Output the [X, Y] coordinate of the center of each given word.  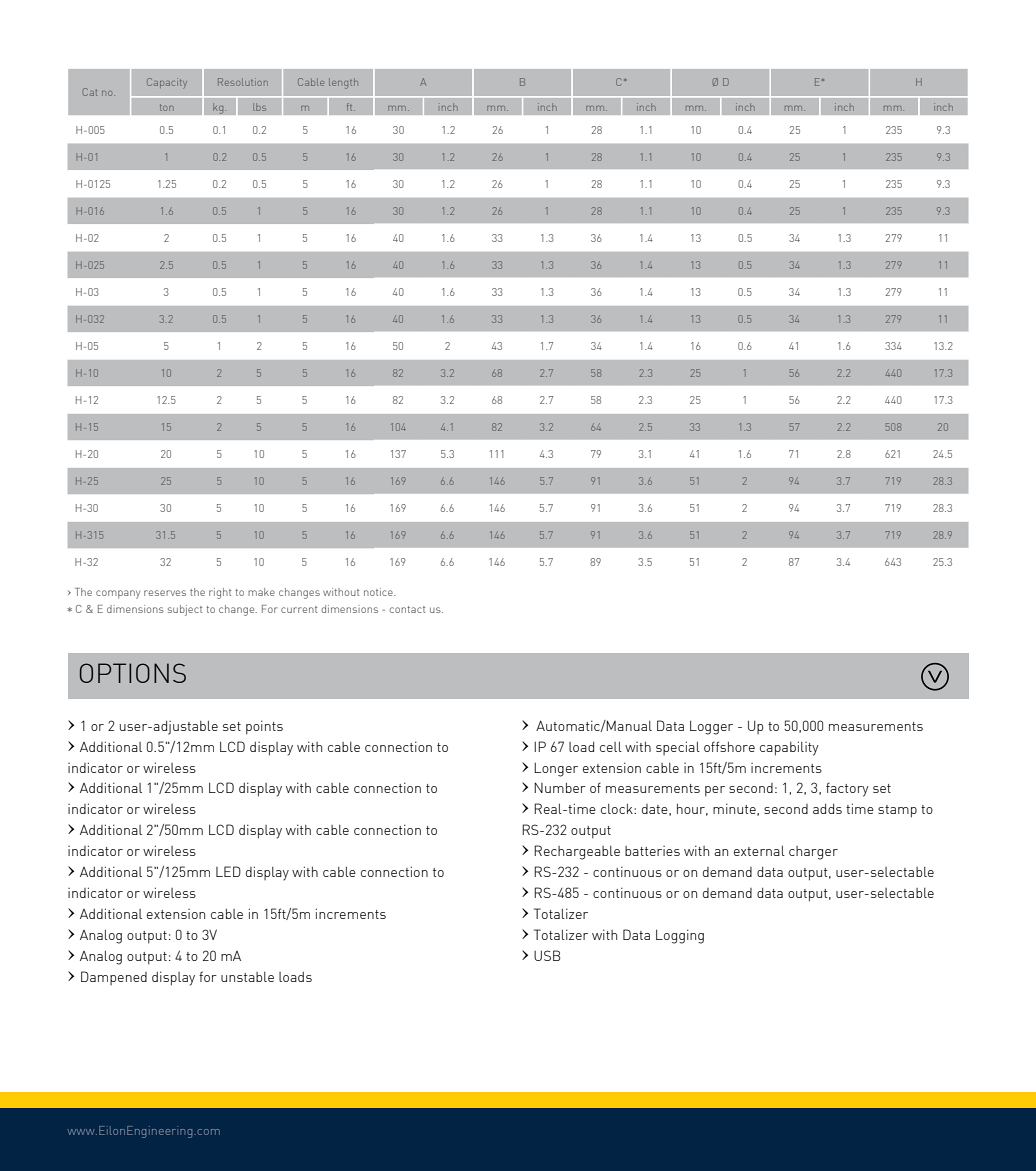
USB [547, 955]
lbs [259, 107]
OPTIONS [133, 673]
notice [379, 592]
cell [611, 747]
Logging [680, 936]
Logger [711, 727]
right [220, 593]
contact [407, 609]
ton [167, 107]
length [343, 83]
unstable [247, 977]
